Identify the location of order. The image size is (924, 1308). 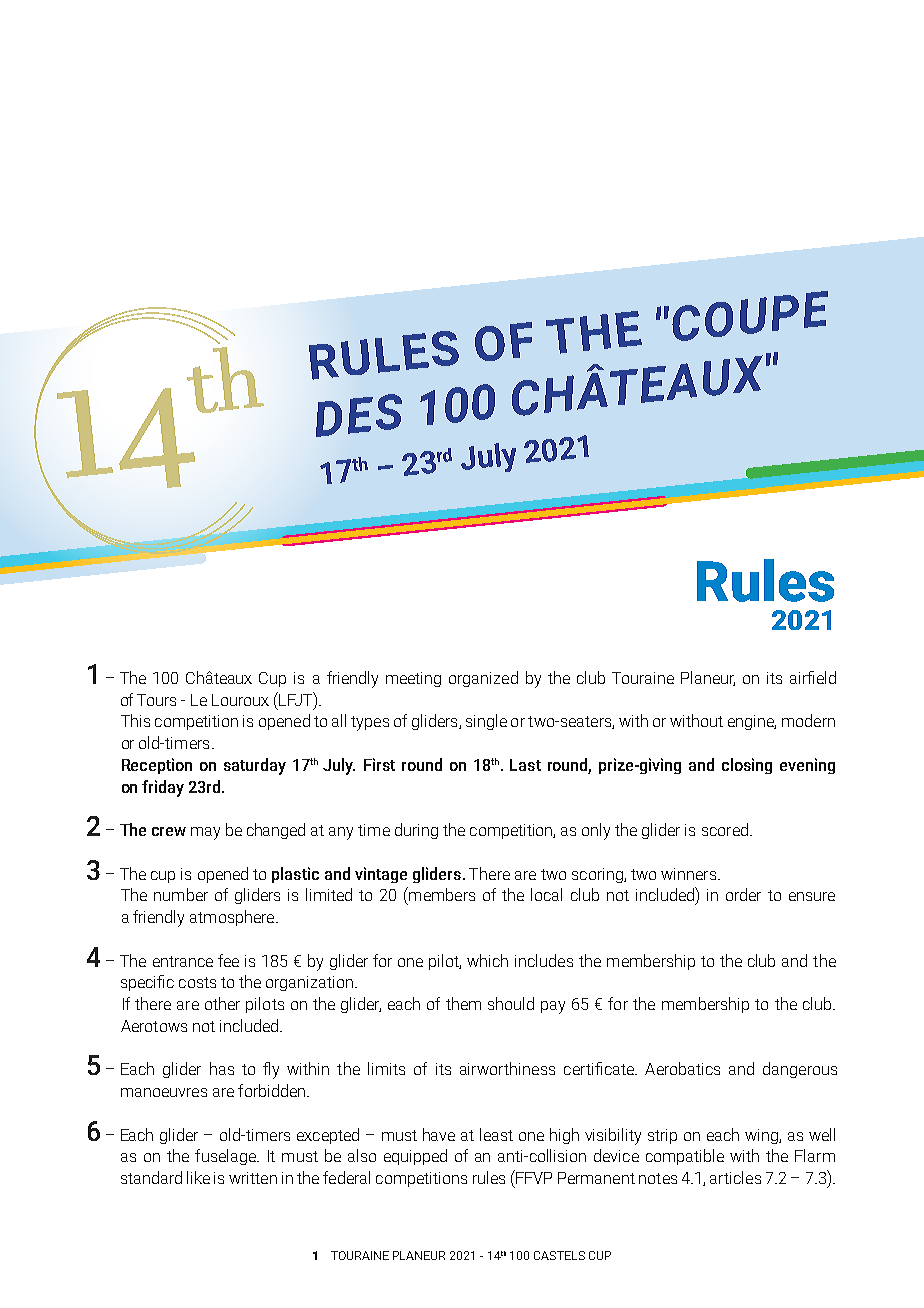
(743, 894).
